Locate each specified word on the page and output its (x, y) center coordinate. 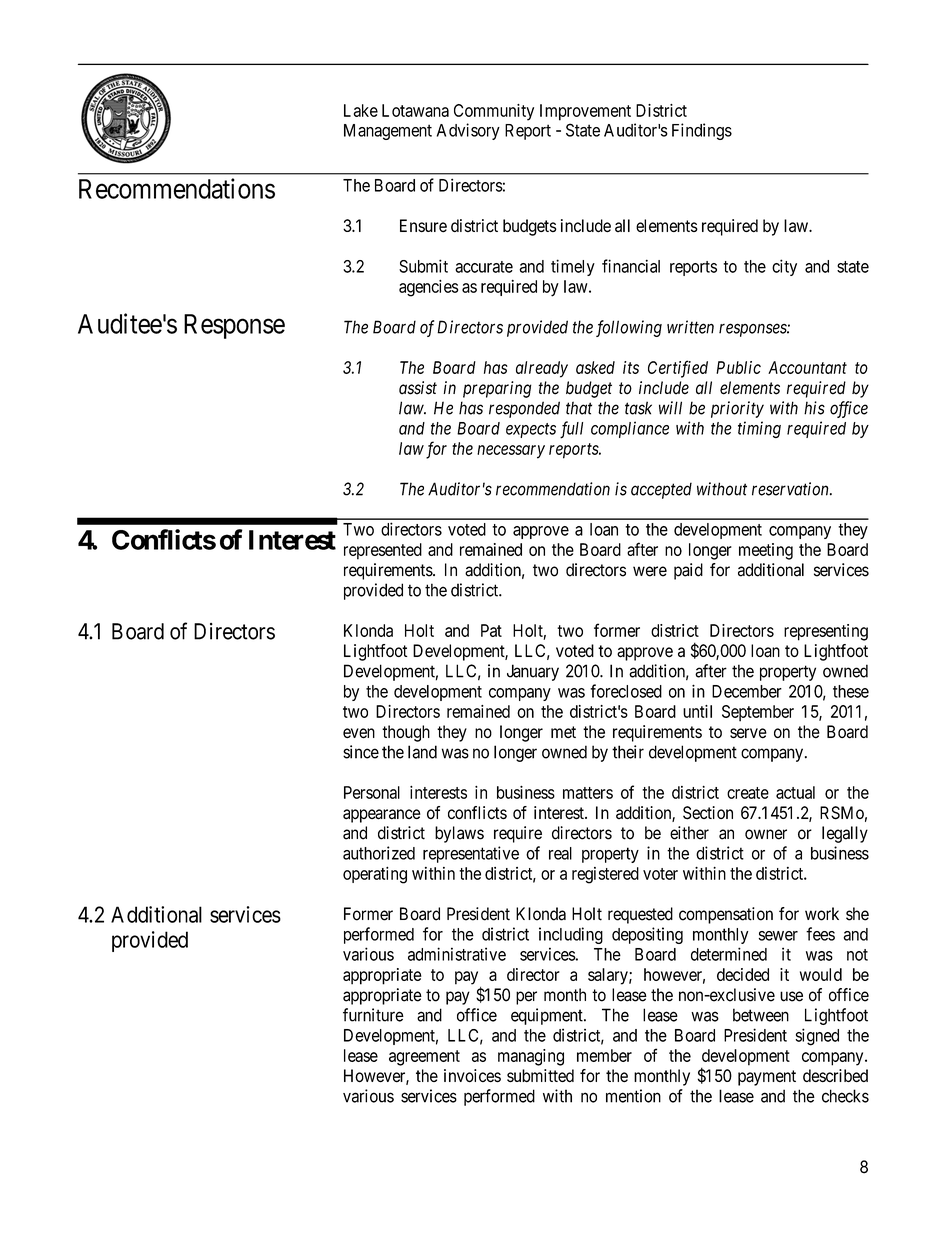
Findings (702, 131)
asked (595, 367)
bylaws (459, 834)
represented (383, 551)
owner (766, 834)
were (650, 571)
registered (605, 875)
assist (418, 388)
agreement (424, 1058)
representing (826, 632)
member (604, 1055)
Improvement (585, 112)
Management (388, 132)
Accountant (807, 367)
